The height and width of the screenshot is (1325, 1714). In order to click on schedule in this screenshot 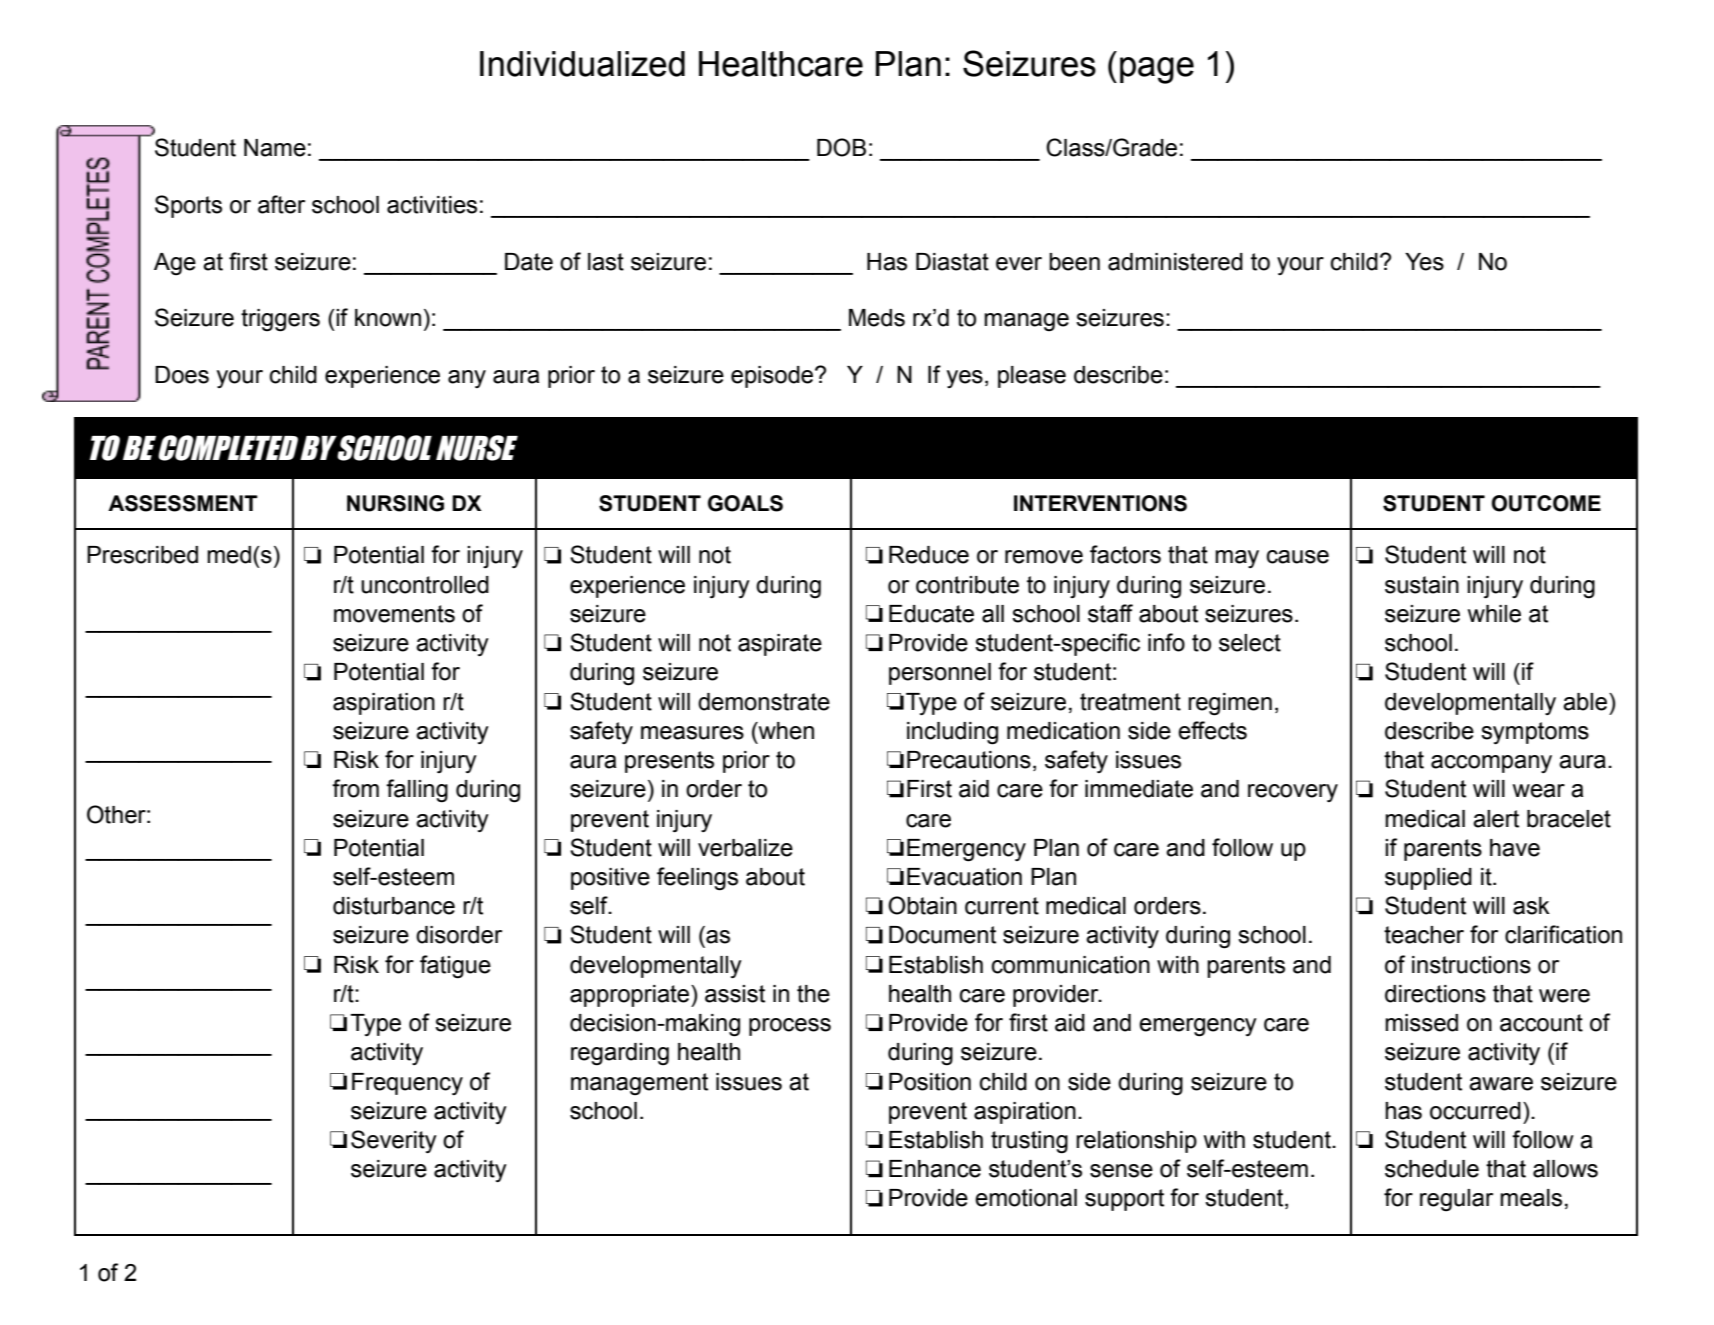, I will do `click(1432, 1169)`.
